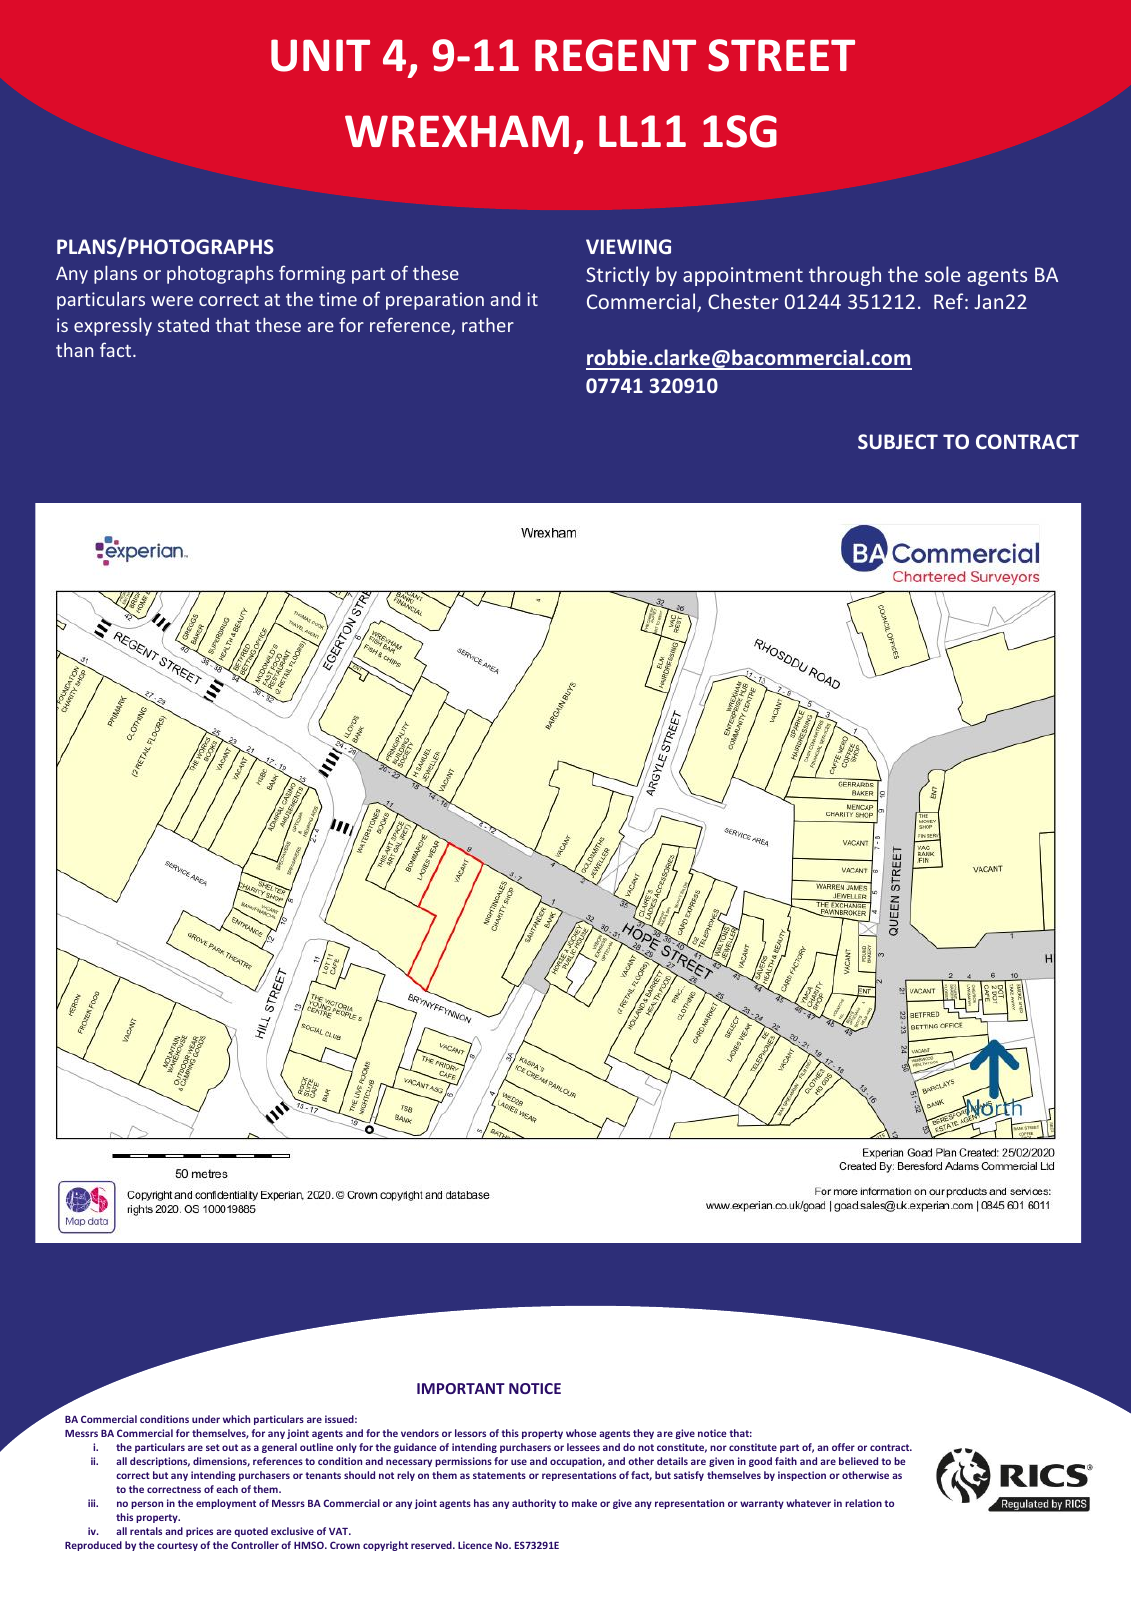 Image resolution: width=1131 pixels, height=1600 pixels. Describe the element at coordinates (781, 55) in the screenshot. I see `STREET` at that location.
